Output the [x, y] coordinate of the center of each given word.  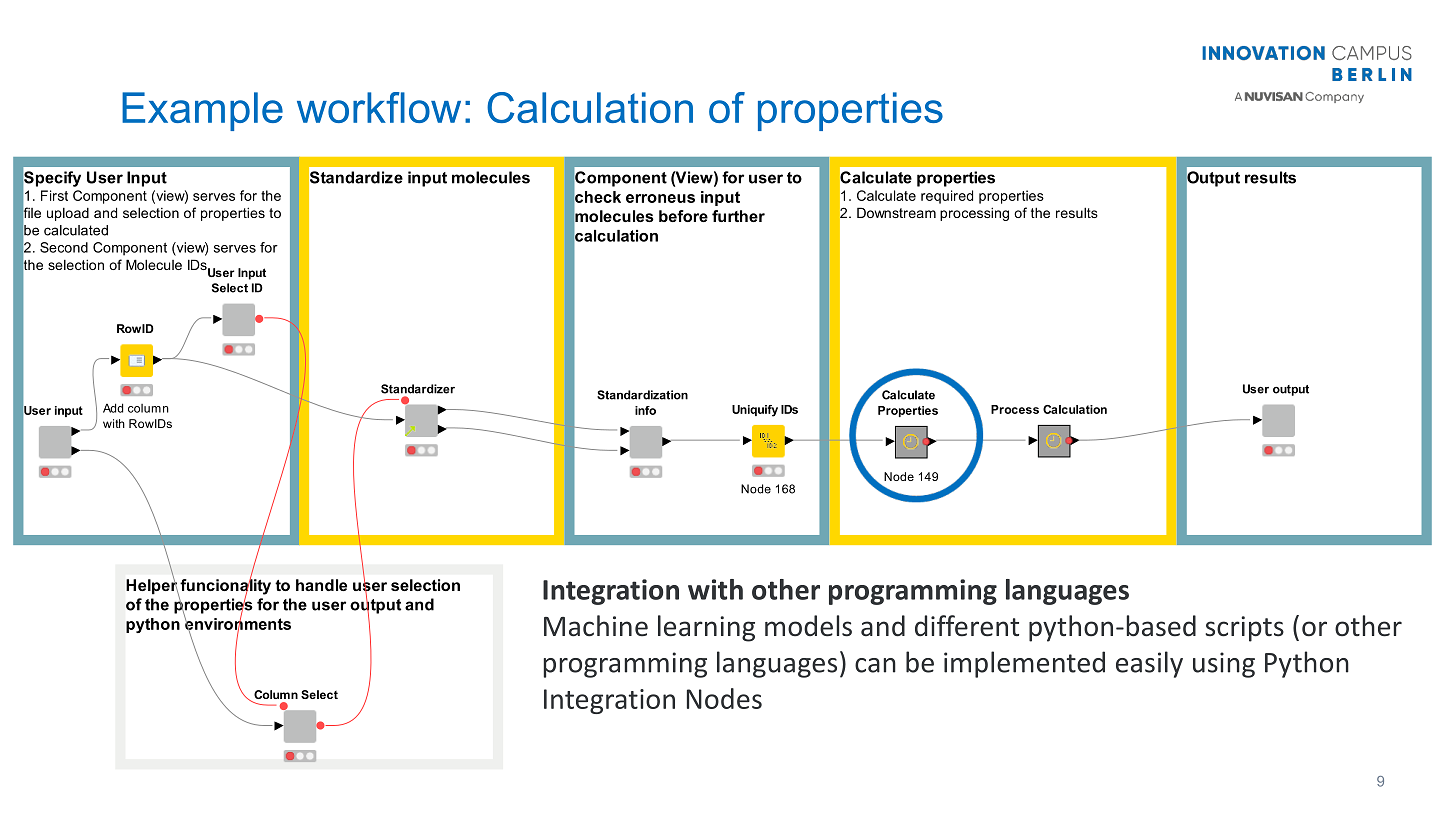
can [875, 665]
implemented [1024, 664]
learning [706, 628]
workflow [379, 107]
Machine [596, 626]
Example [202, 111]
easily [1149, 664]
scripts [1244, 629]
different [967, 626]
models [808, 626]
